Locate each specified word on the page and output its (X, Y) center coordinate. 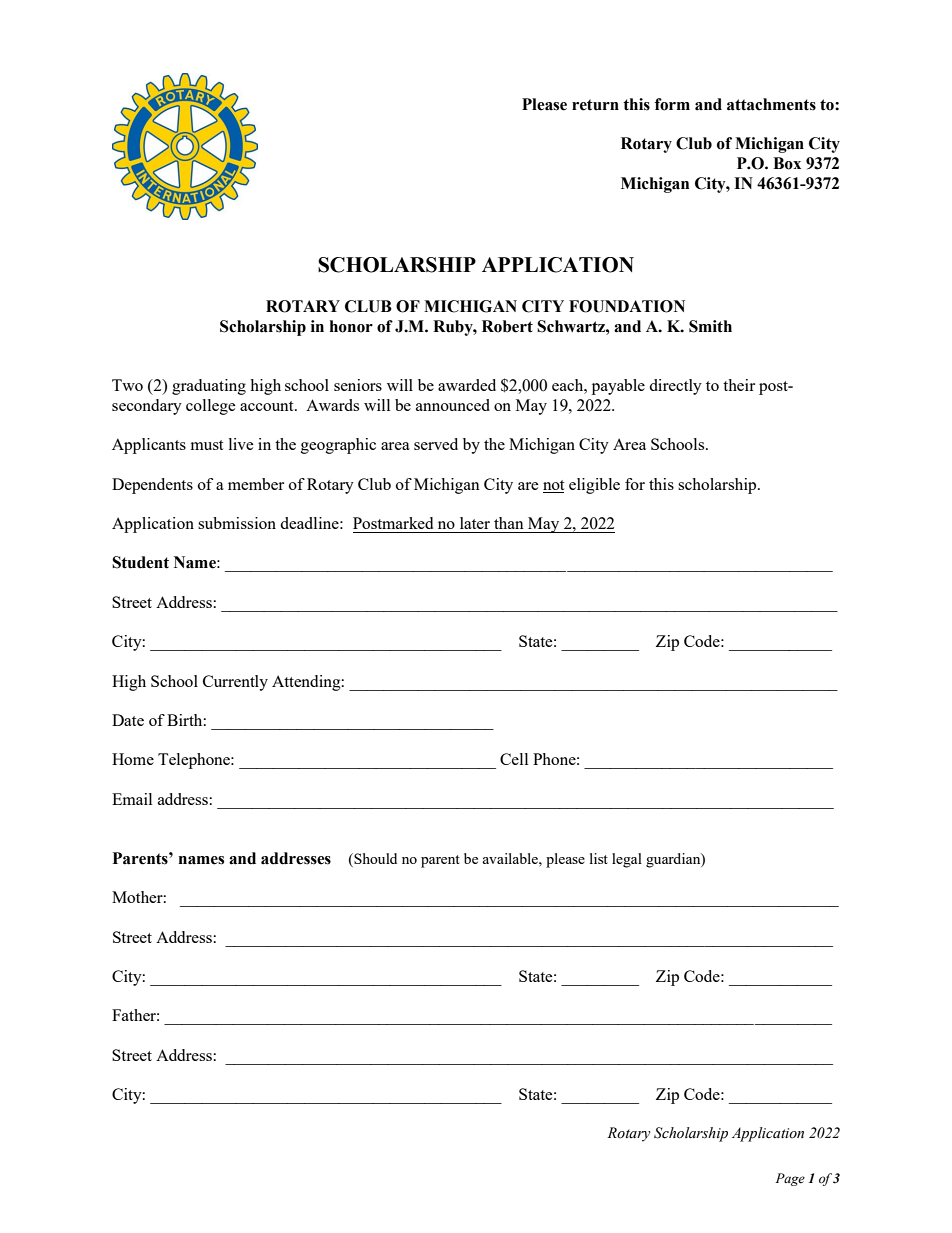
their (739, 385)
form (672, 104)
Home (133, 759)
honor (351, 326)
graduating (209, 387)
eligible (594, 486)
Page (790, 1179)
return (595, 105)
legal (627, 860)
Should (374, 860)
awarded (467, 385)
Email (132, 799)
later (475, 523)
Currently (235, 683)
